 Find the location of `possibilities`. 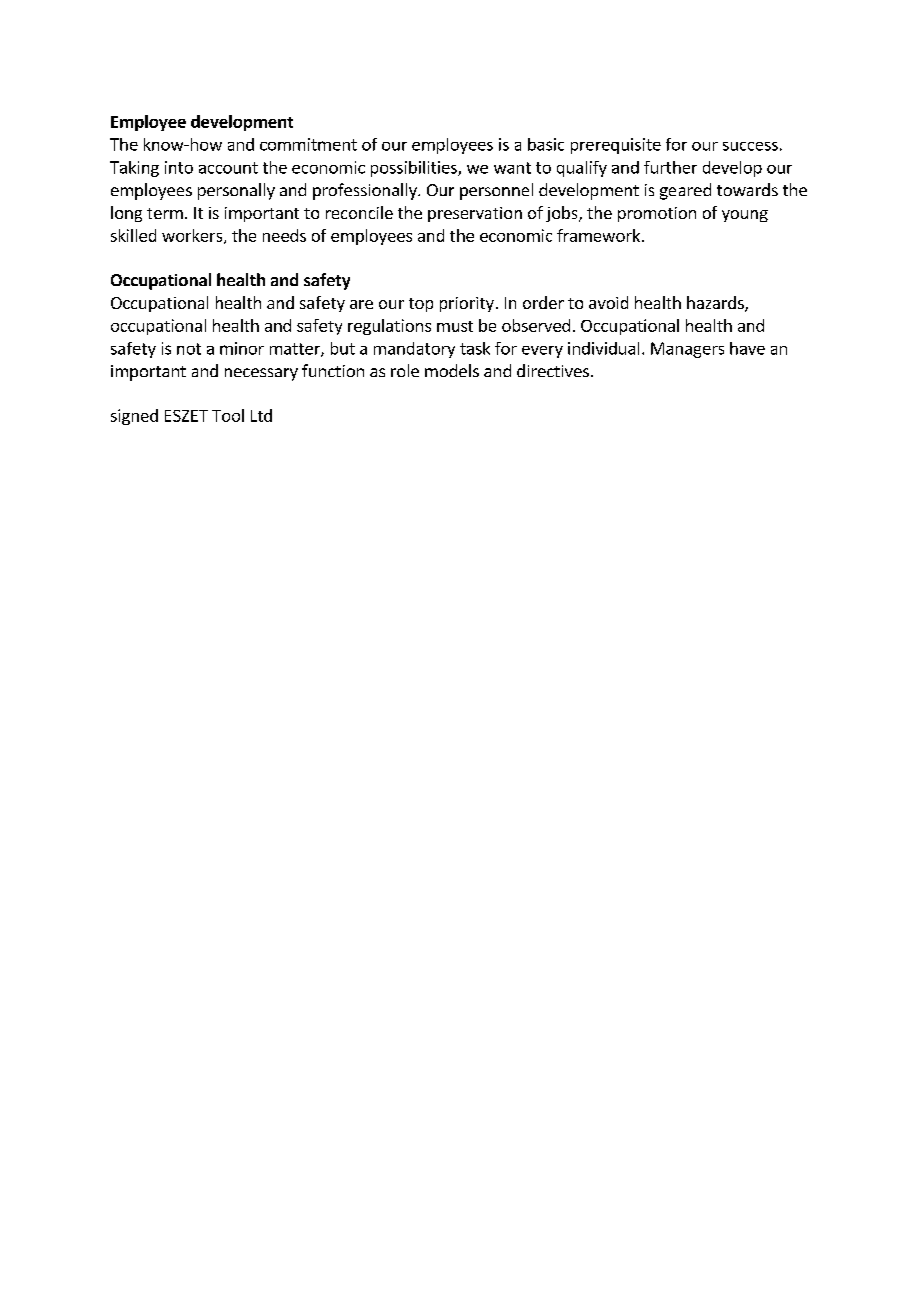

possibilities is located at coordinates (415, 169).
